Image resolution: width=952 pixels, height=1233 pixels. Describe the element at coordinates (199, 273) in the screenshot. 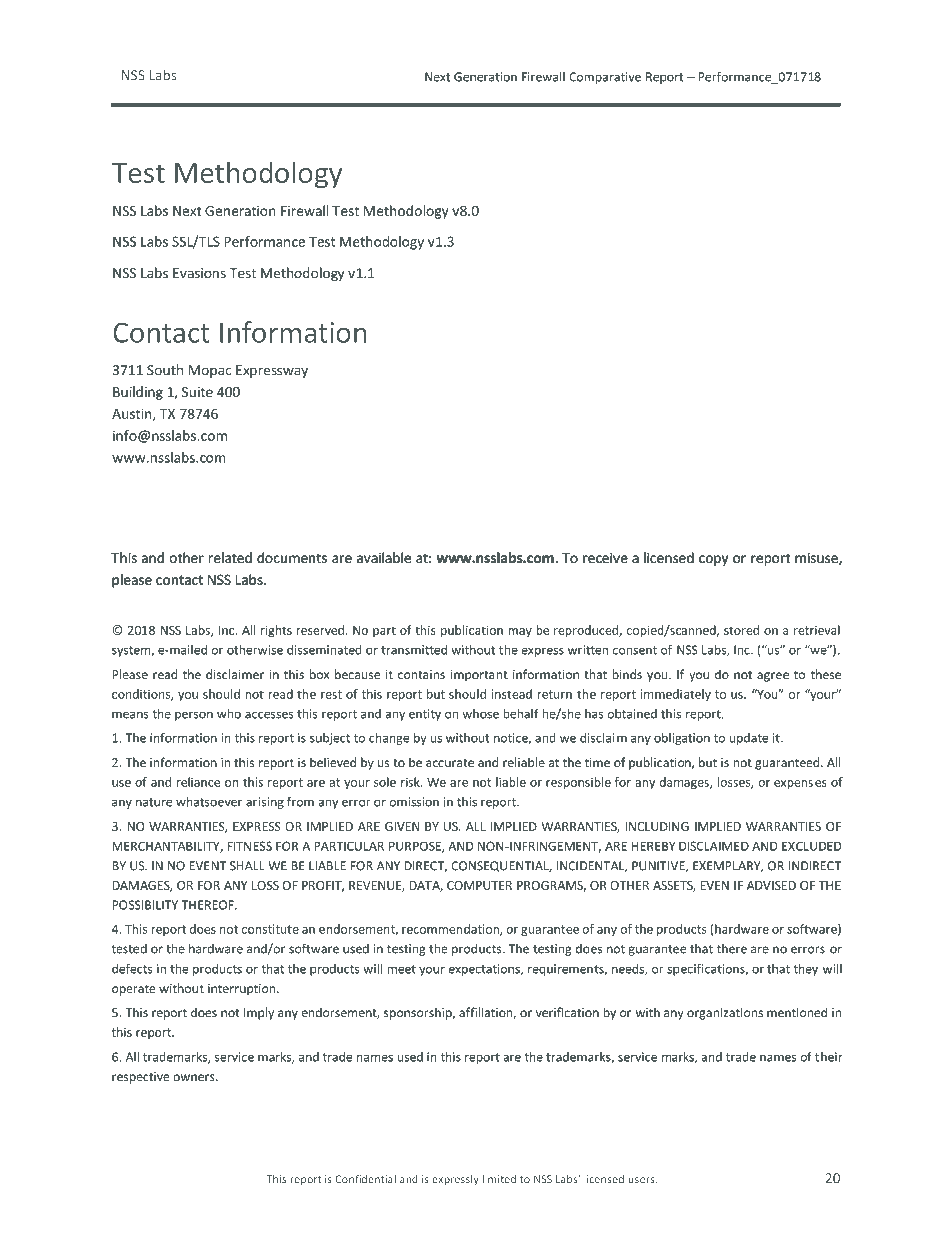

I see `Evasions` at that location.
